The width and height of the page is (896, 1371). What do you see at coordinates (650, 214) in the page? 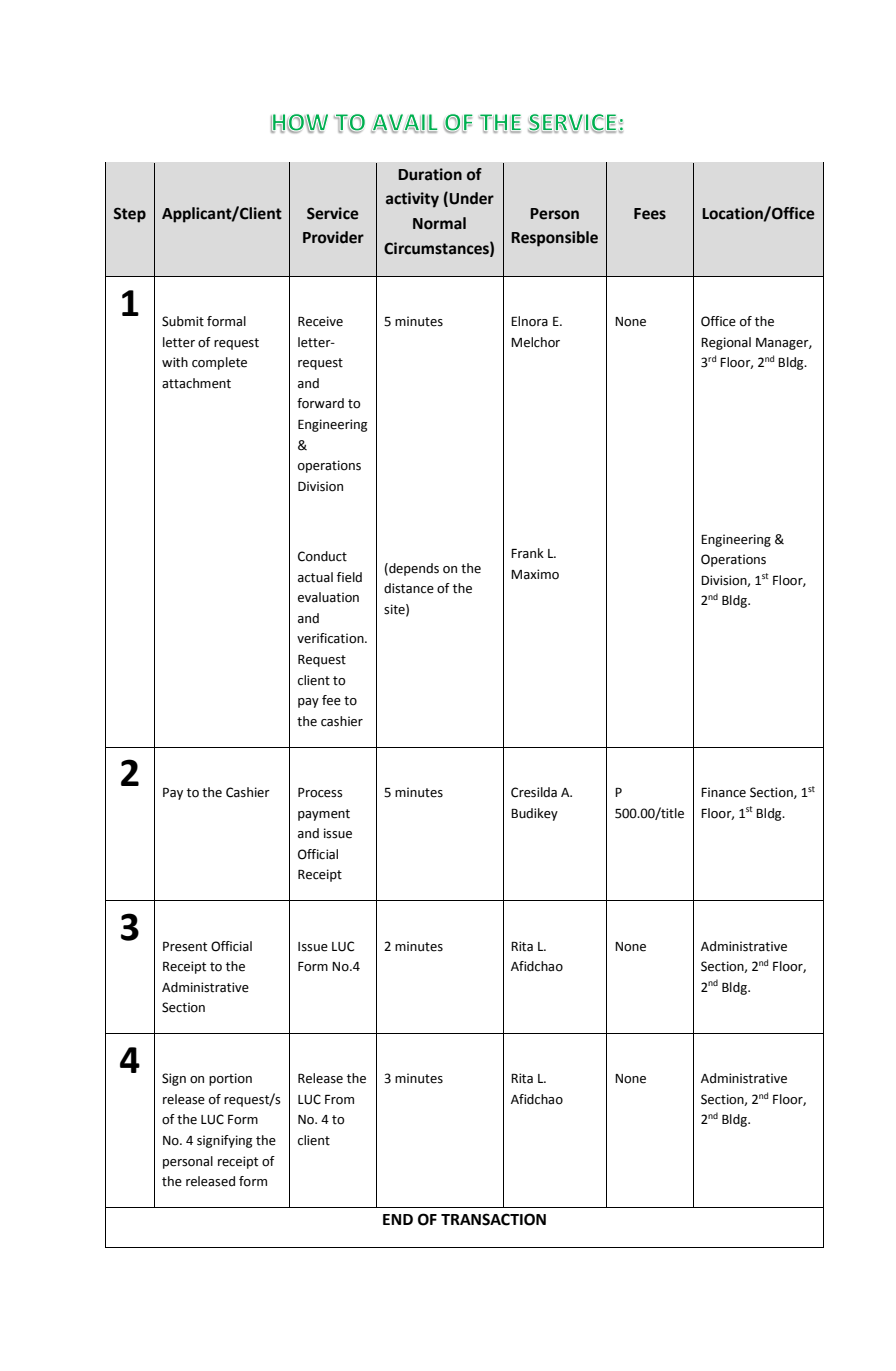
I see `Fees` at bounding box center [650, 214].
